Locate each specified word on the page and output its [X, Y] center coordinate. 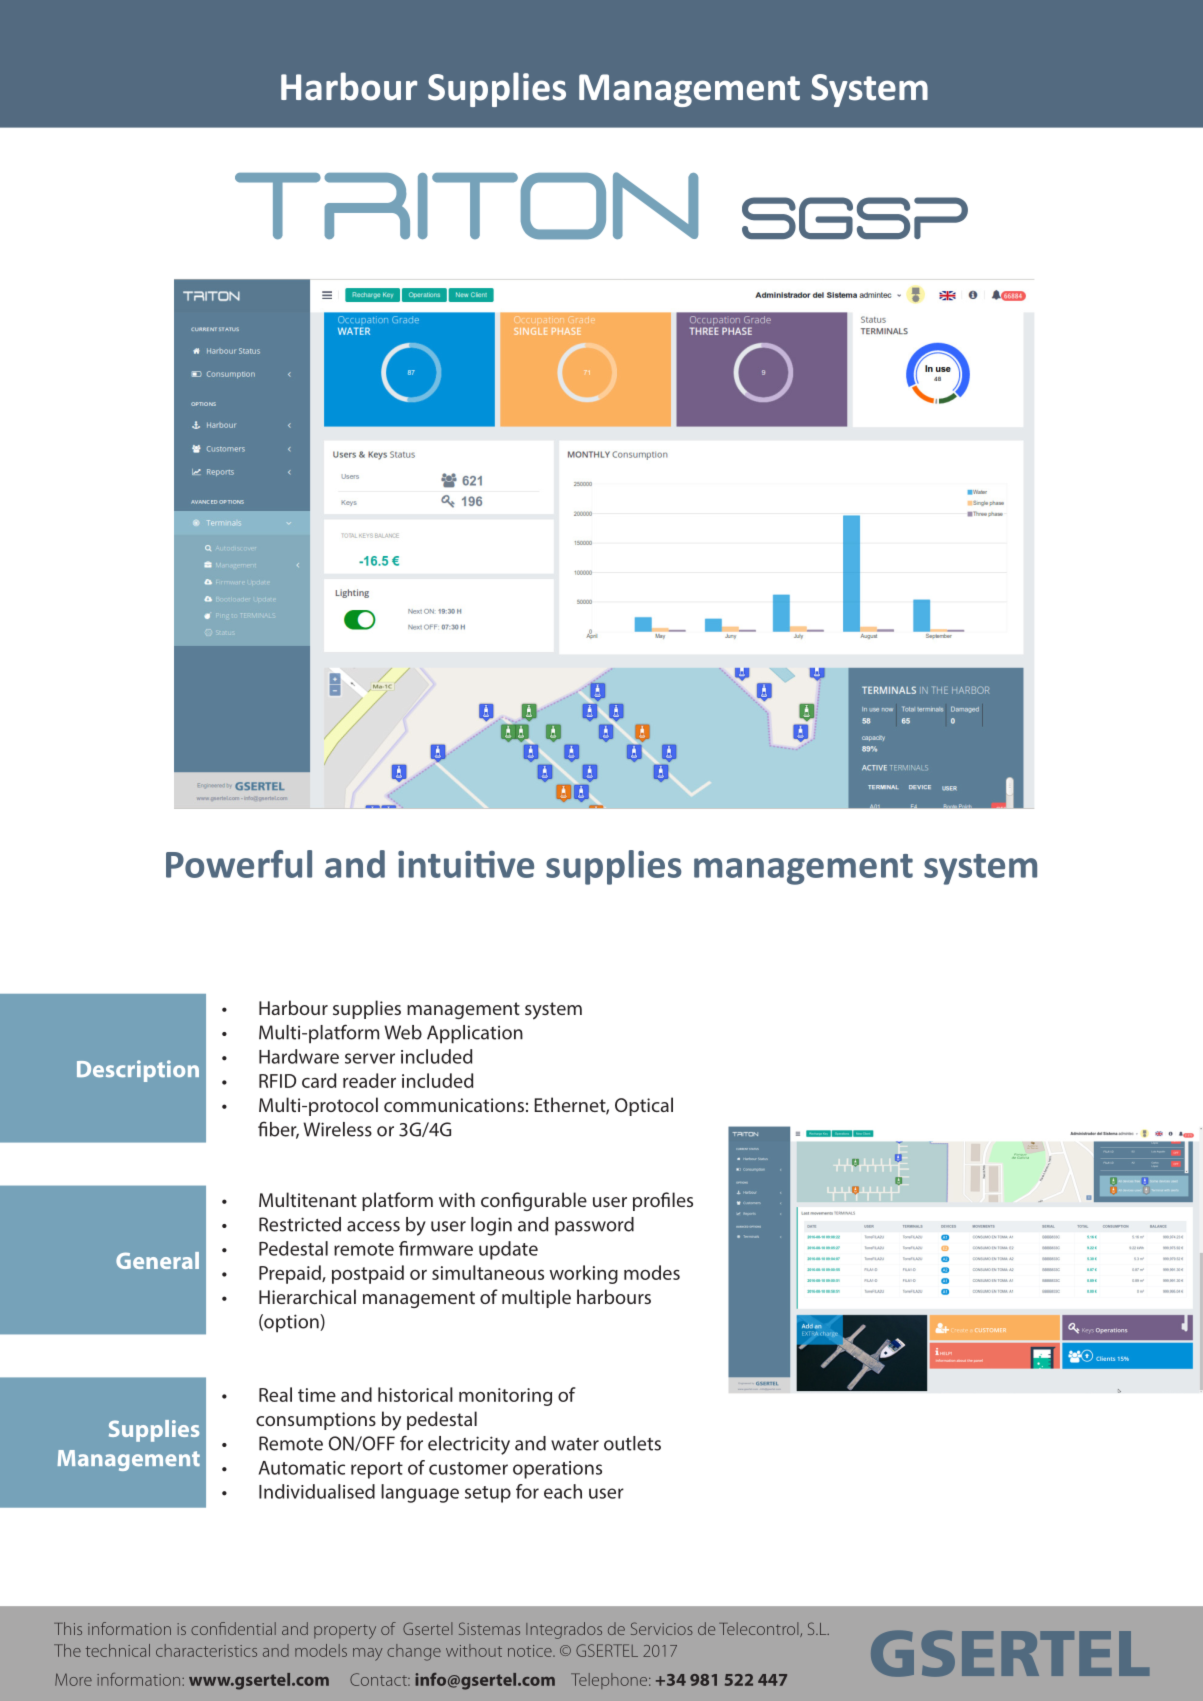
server [370, 1058]
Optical [644, 1106]
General [157, 1260]
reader [369, 1080]
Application [475, 1034]
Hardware [299, 1056]
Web [403, 1032]
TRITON [466, 205]
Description [138, 1071]
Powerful [239, 864]
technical [118, 1650]
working [583, 1274]
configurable [534, 1201]
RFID [277, 1081]
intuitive [466, 864]
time [317, 1395]
